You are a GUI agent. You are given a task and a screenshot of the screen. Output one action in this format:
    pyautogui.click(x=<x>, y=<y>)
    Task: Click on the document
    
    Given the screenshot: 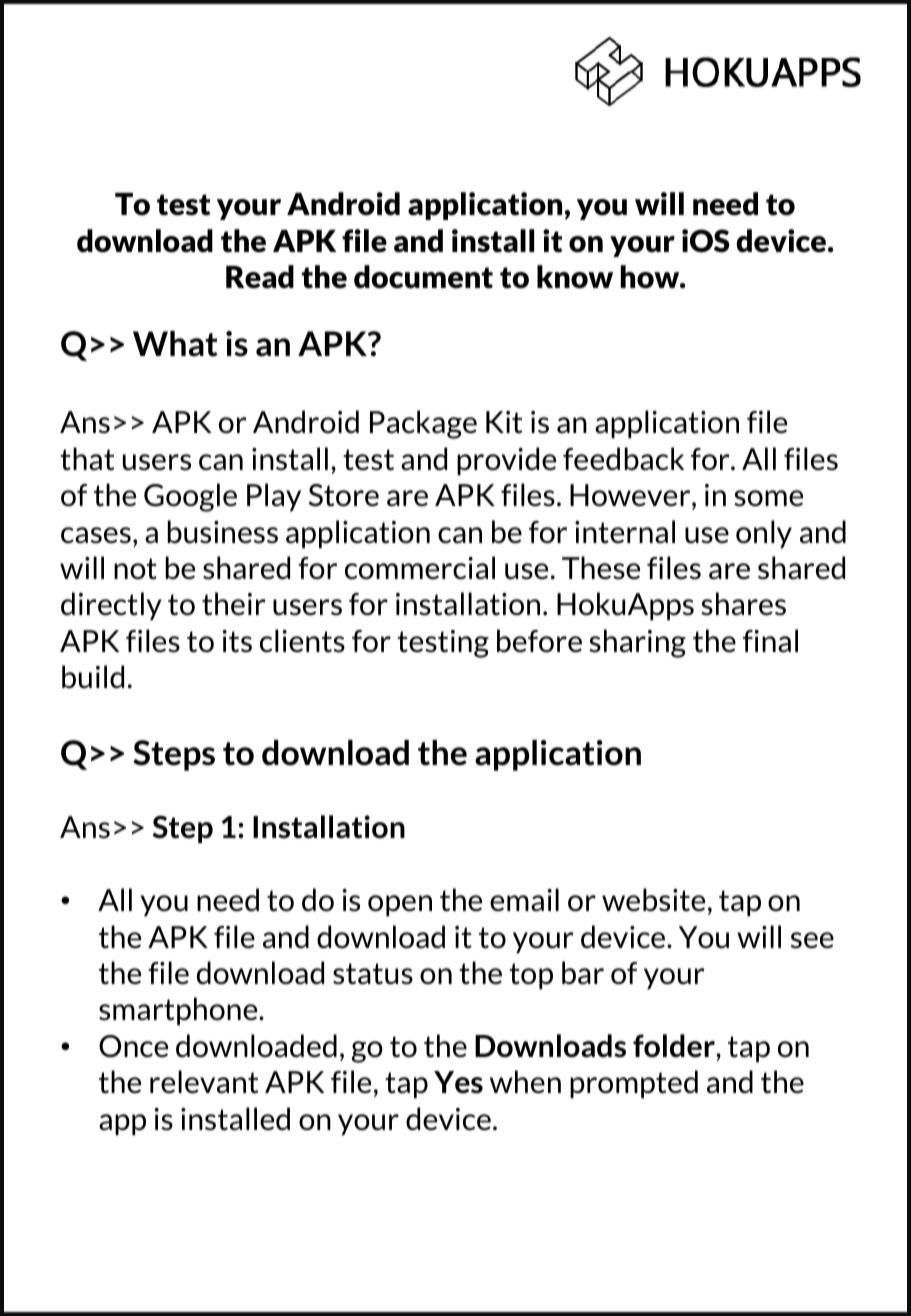 What is the action you would take?
    pyautogui.click(x=423, y=277)
